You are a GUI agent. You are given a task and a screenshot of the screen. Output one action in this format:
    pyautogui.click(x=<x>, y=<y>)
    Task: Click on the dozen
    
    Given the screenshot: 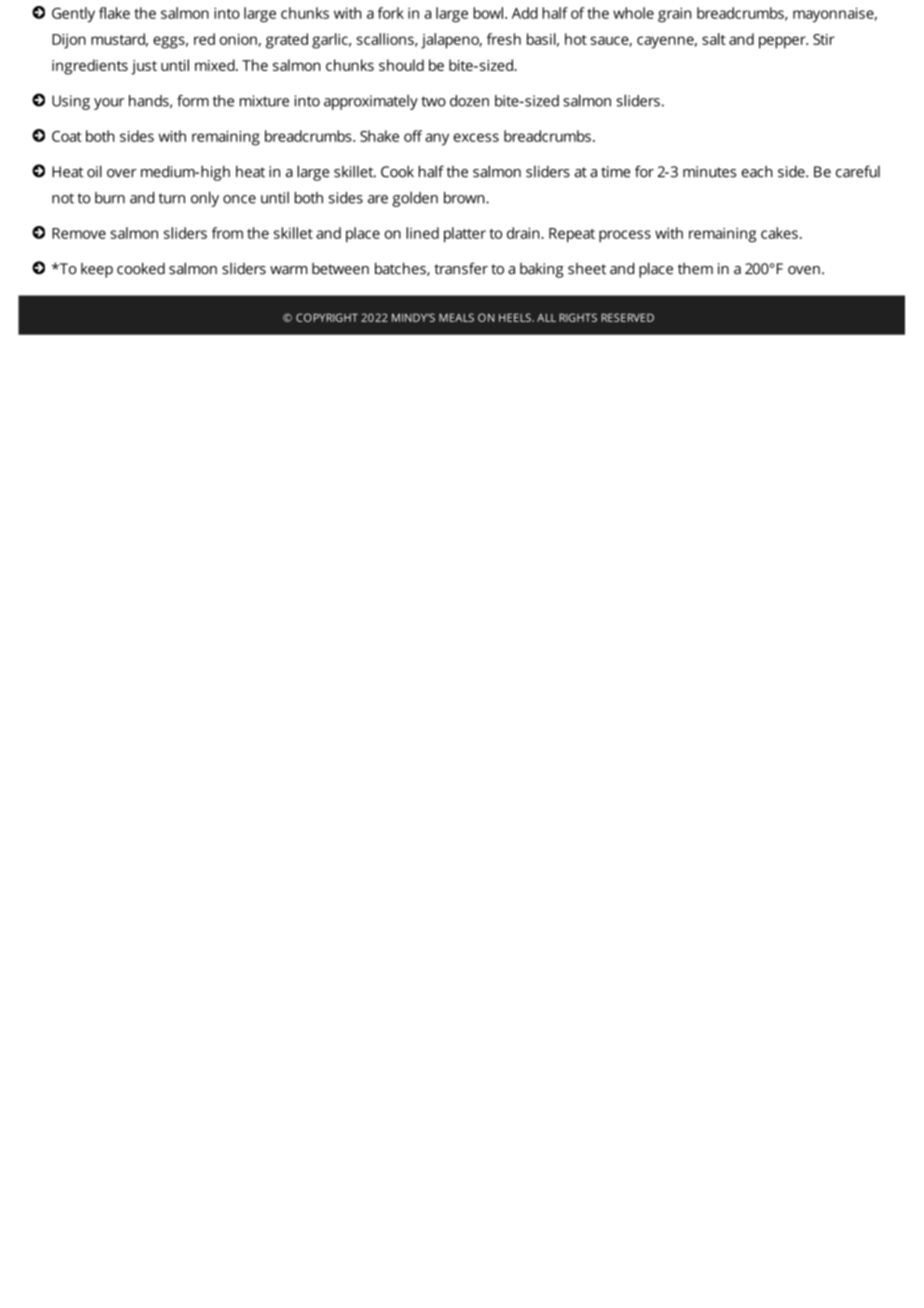 What is the action you would take?
    pyautogui.click(x=469, y=101)
